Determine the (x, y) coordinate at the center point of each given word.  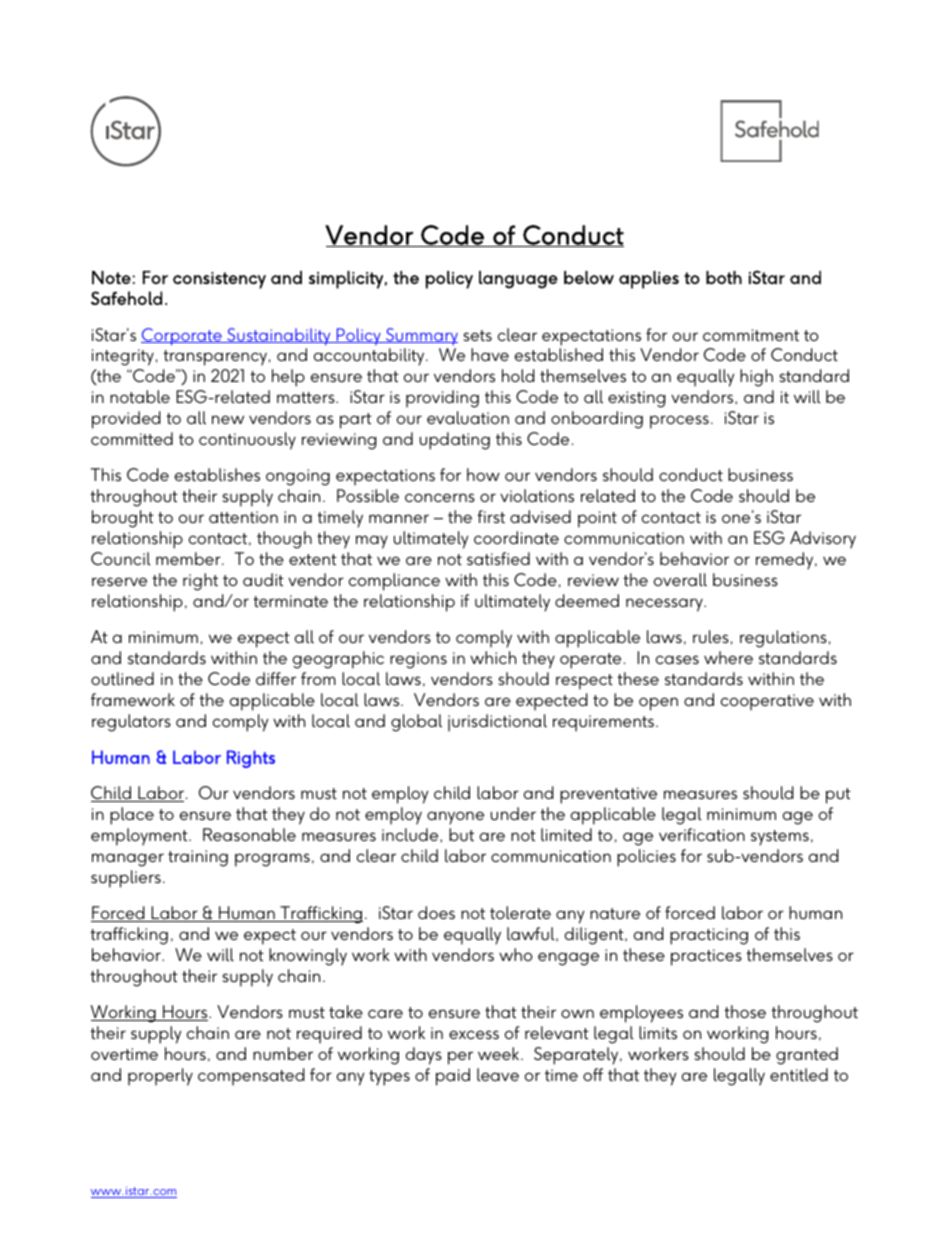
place (132, 816)
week (500, 1053)
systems (780, 838)
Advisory (823, 540)
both (724, 278)
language (518, 280)
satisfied (498, 558)
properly (160, 1077)
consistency (219, 280)
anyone (455, 818)
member (189, 558)
